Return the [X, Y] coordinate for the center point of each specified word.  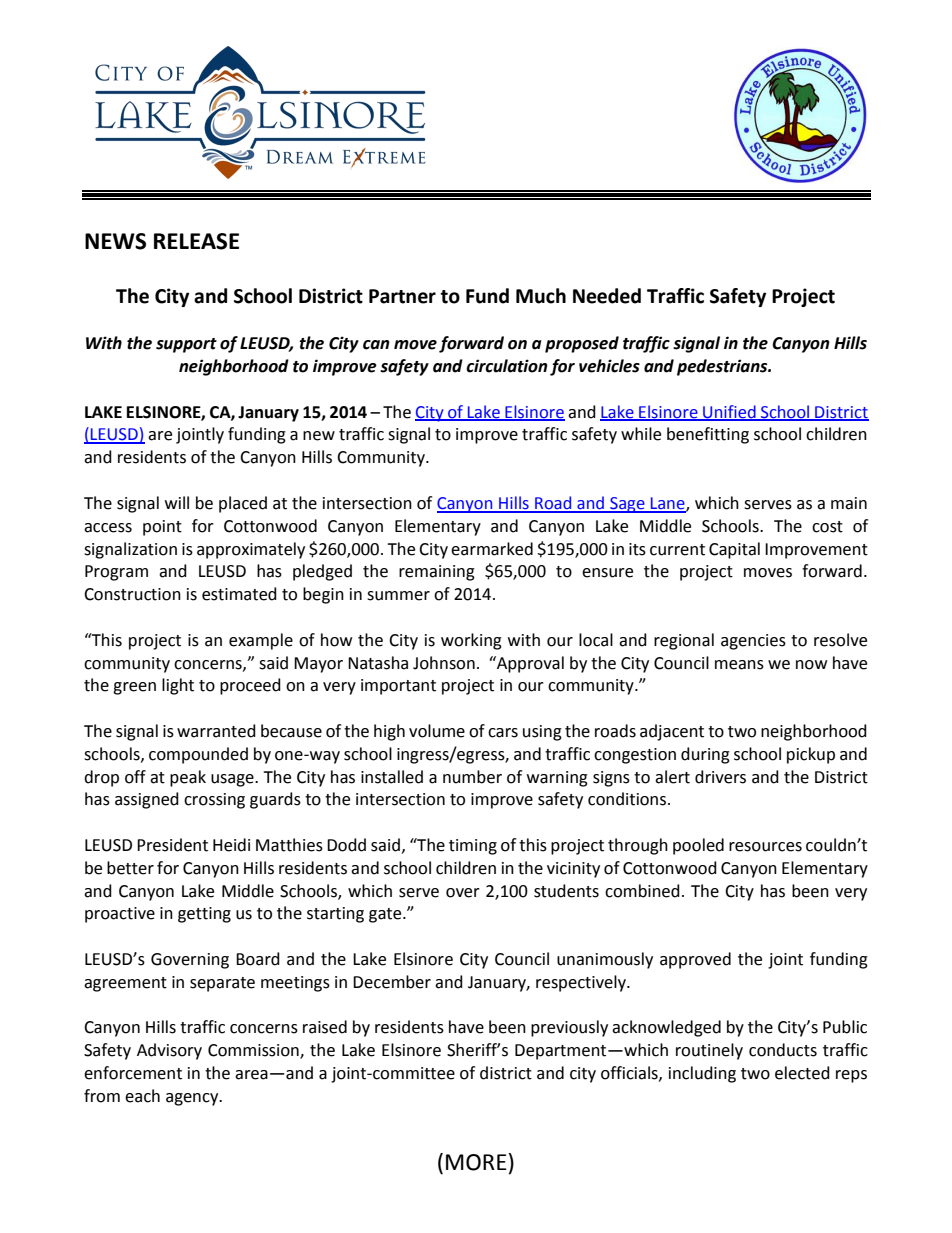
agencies [753, 642]
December [392, 982]
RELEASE [196, 241]
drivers [720, 777]
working [471, 641]
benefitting [708, 435]
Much [541, 296]
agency [193, 1099]
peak [188, 778]
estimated [239, 594]
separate [222, 984]
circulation [507, 366]
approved [695, 960]
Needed [607, 296]
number [472, 777]
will [177, 502]
